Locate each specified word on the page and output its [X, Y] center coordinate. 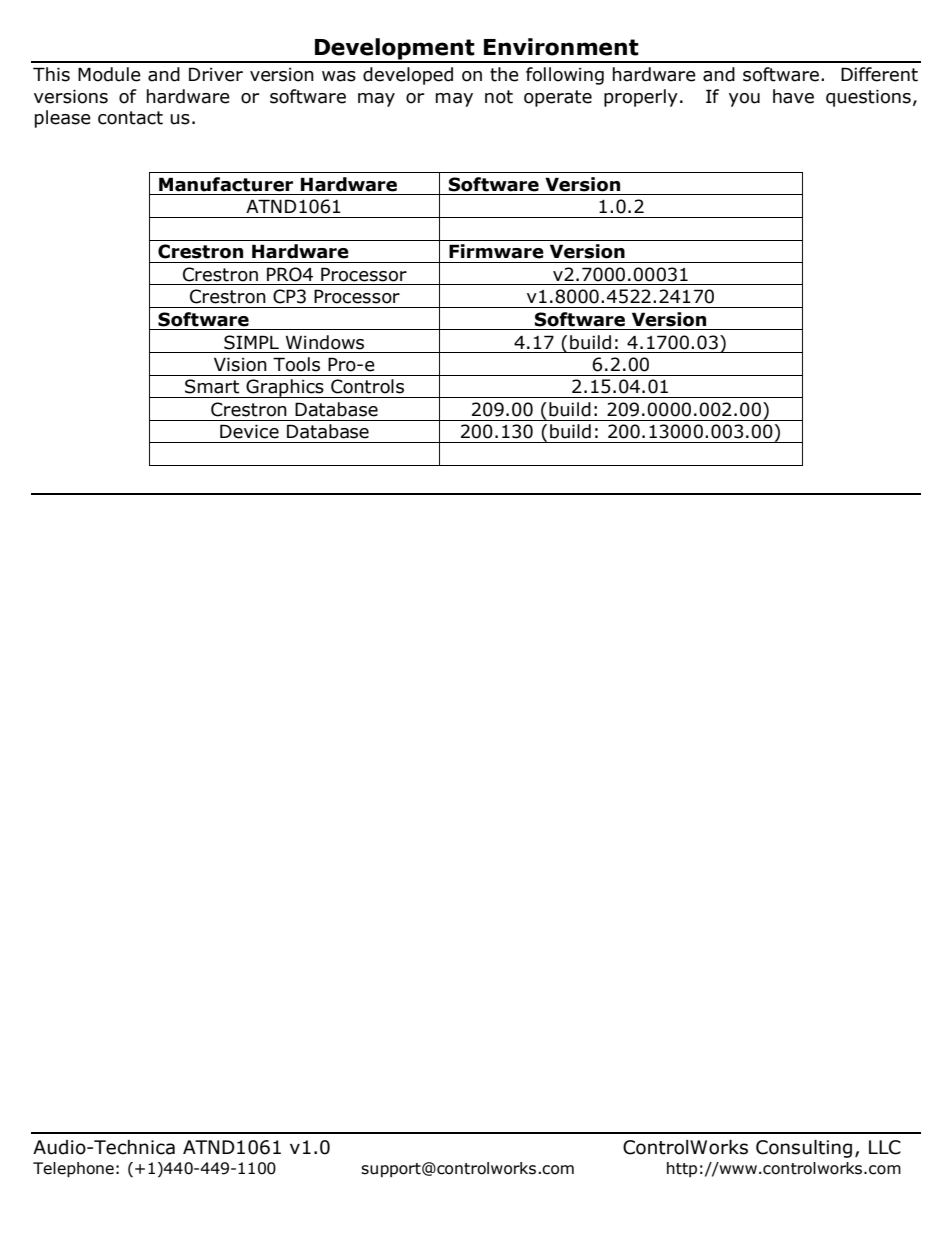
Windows [325, 342]
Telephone [73, 1170]
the [504, 74]
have [793, 96]
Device [249, 431]
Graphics [285, 388]
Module [109, 74]
